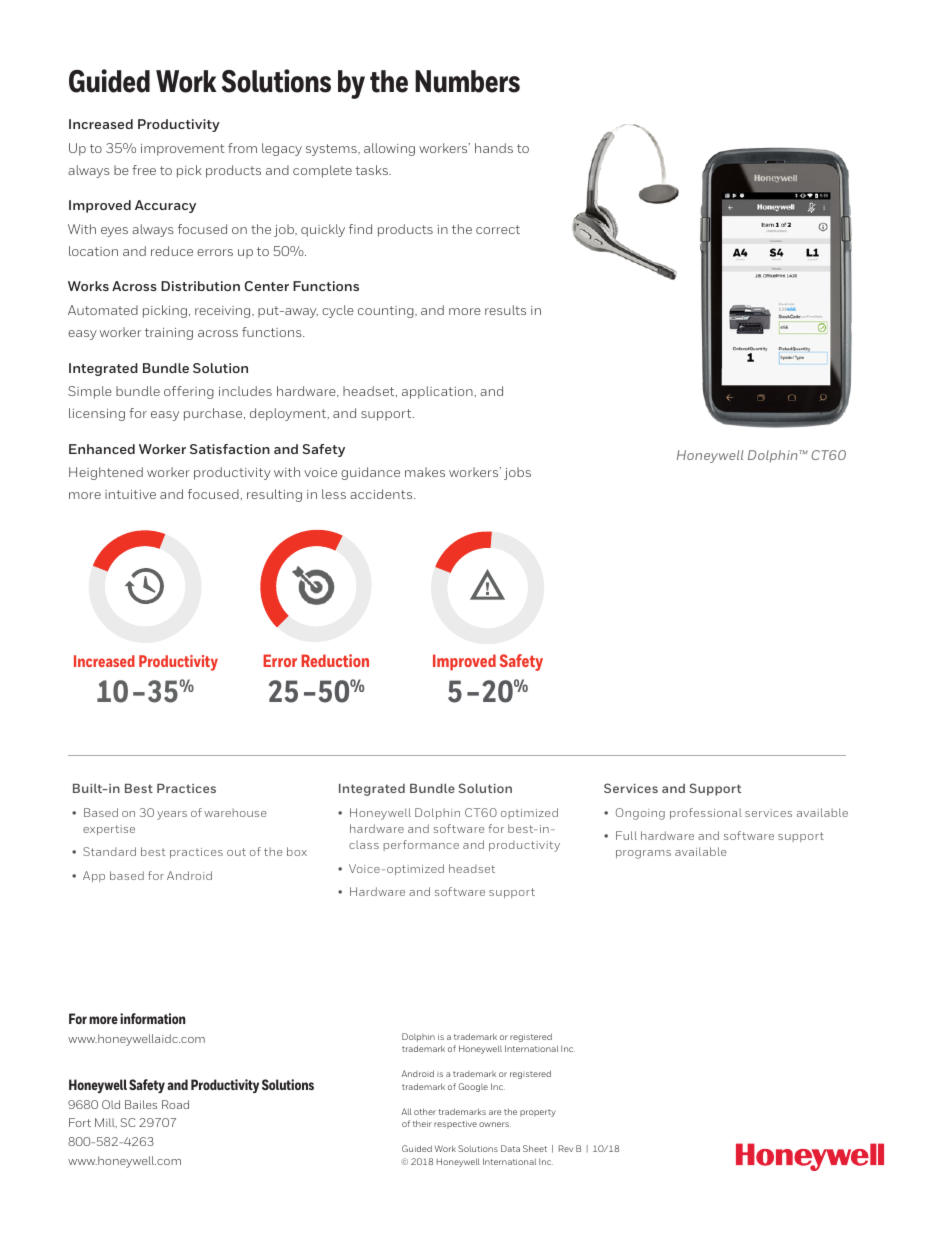  What do you see at coordinates (297, 851) in the screenshot?
I see `box` at bounding box center [297, 851].
